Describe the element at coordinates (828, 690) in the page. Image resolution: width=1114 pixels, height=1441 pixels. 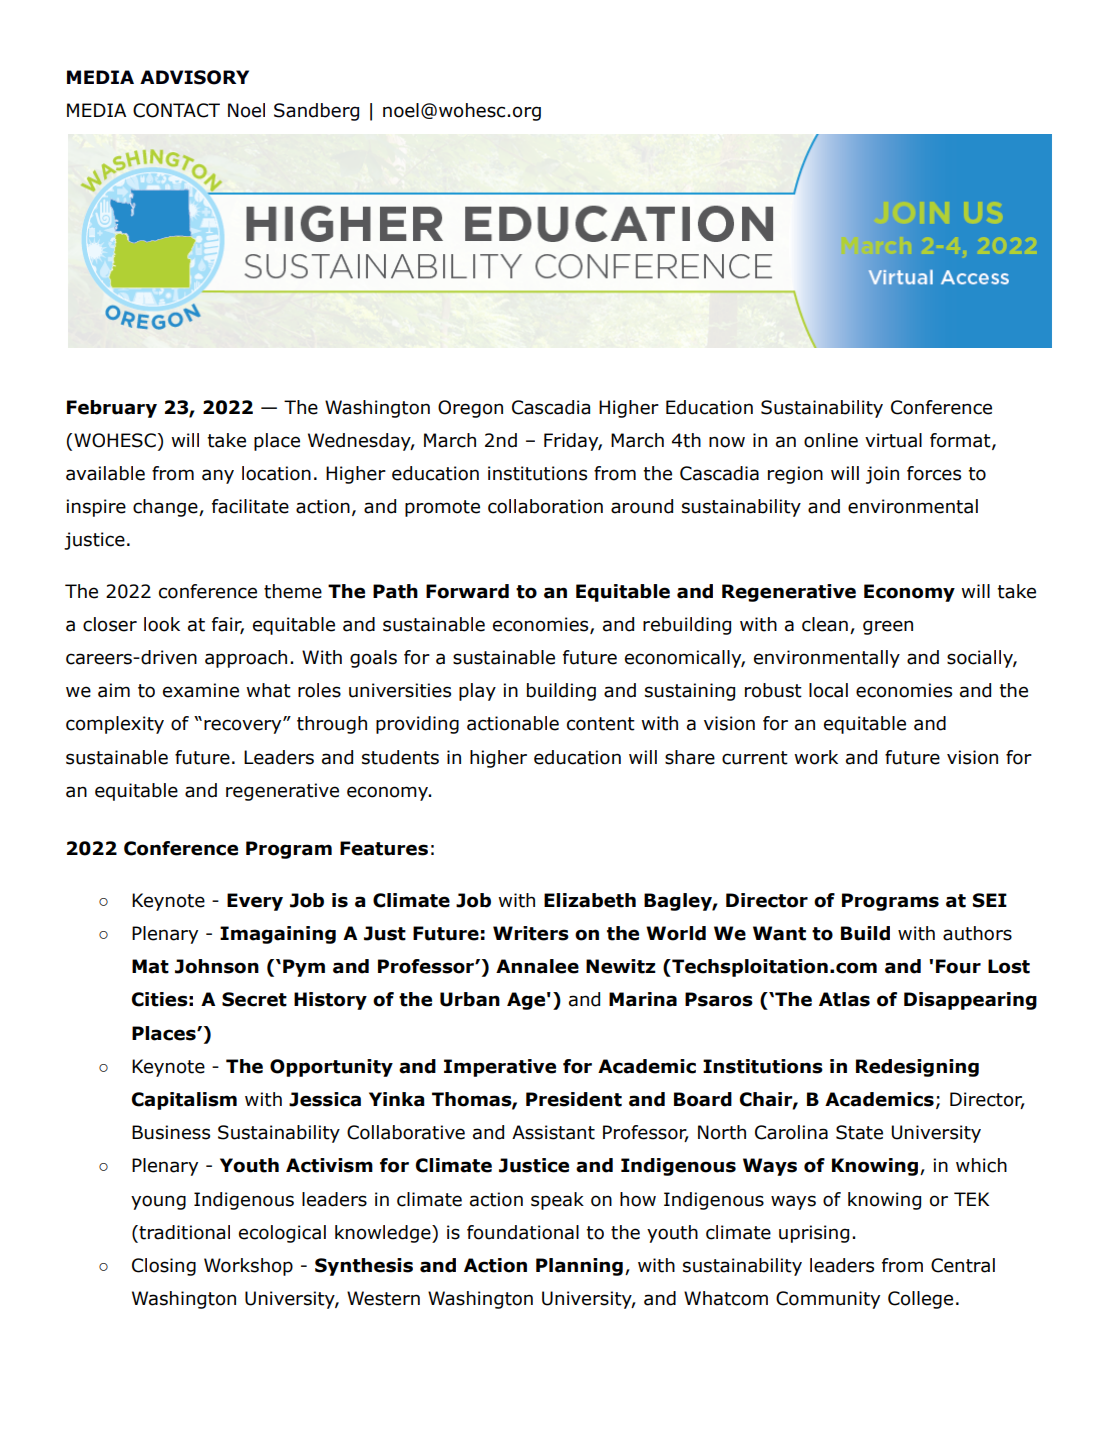
I see `local` at that location.
